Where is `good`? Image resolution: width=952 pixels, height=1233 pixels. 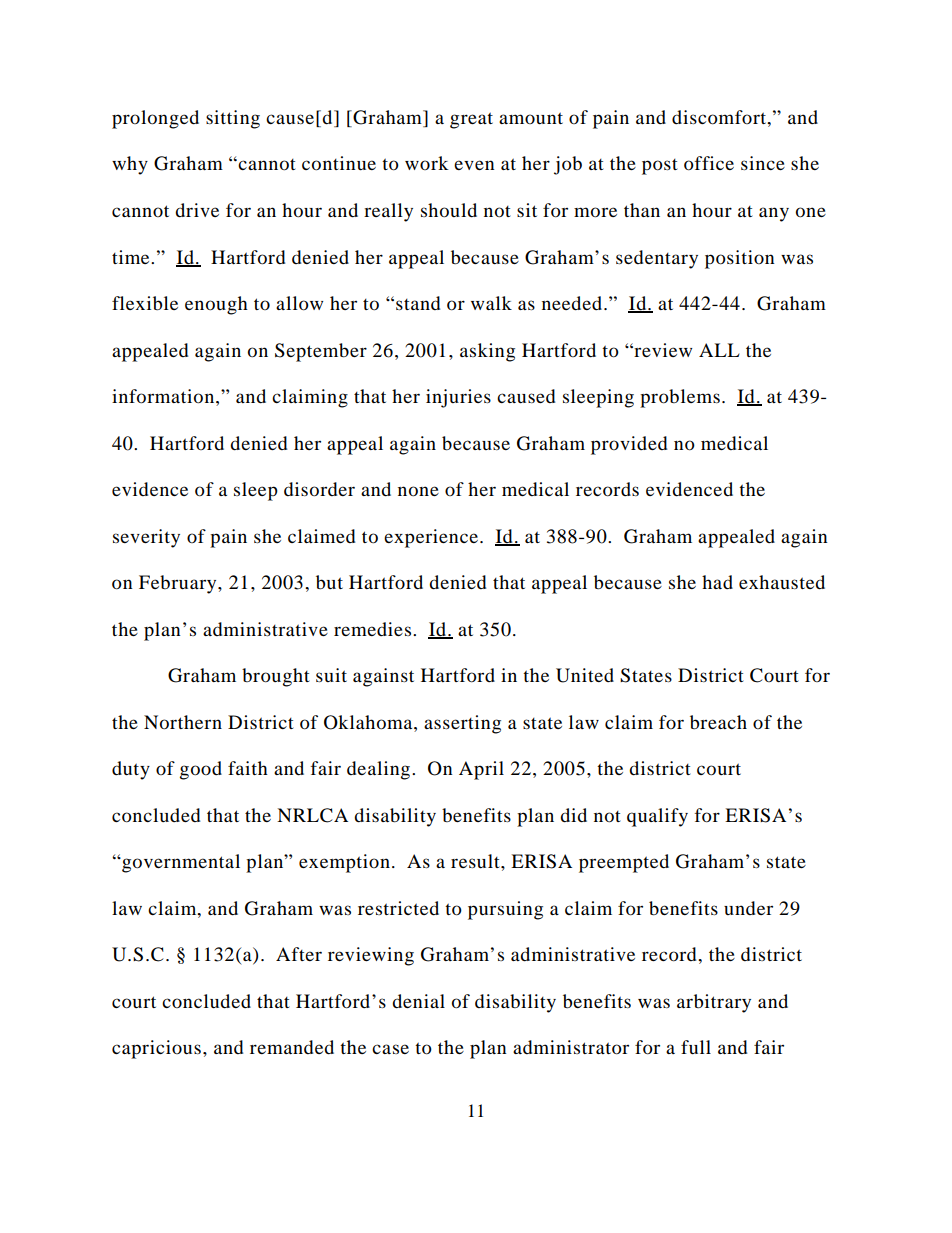
good is located at coordinates (201, 770).
